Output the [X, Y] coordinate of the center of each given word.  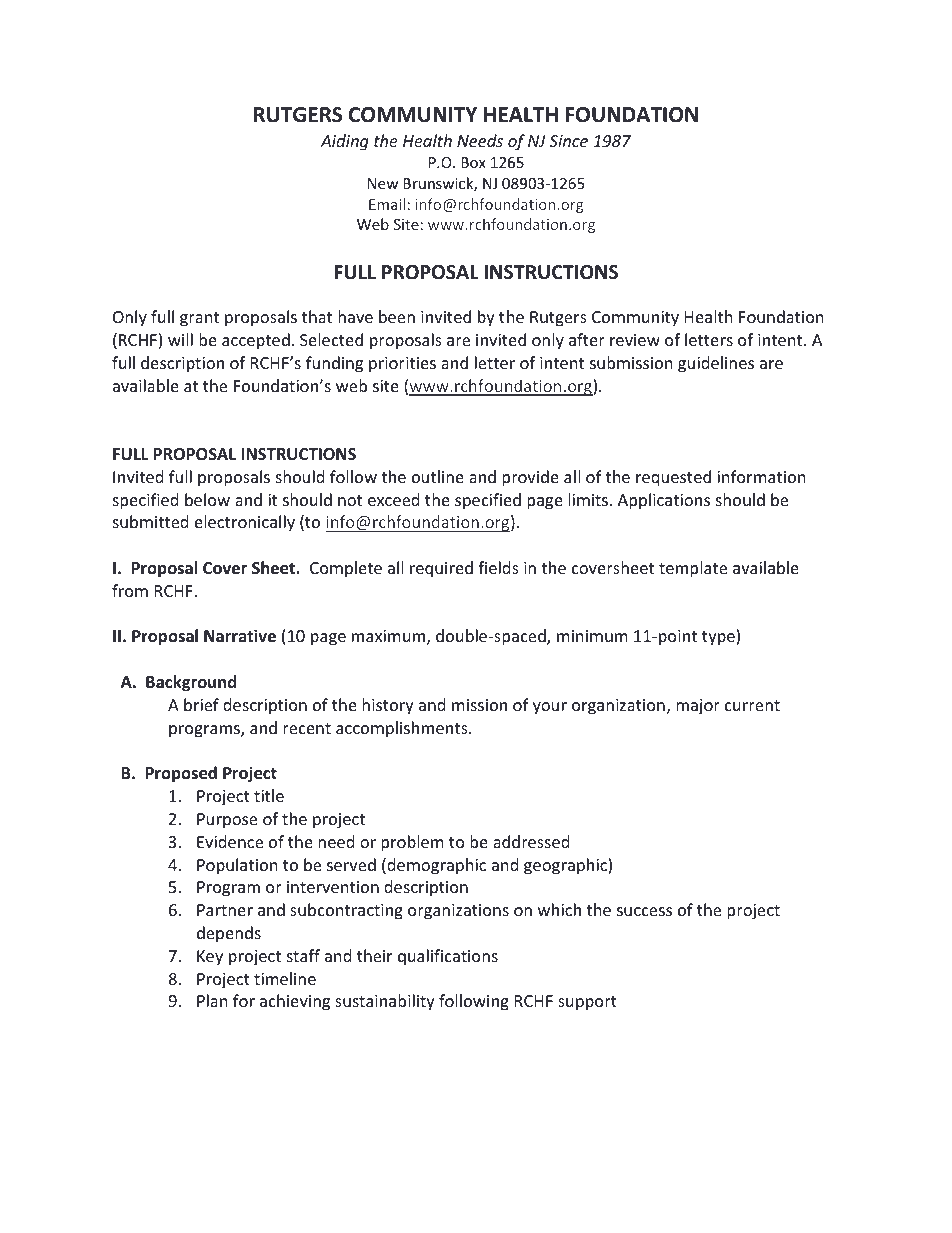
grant [199, 319]
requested [673, 478]
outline [438, 476]
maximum [390, 637]
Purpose [227, 821]
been [397, 316]
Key [210, 958]
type [719, 638]
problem [412, 843]
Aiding [344, 142]
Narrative [240, 636]
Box [473, 162]
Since [568, 141]
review [635, 340]
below [207, 499]
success [644, 911]
